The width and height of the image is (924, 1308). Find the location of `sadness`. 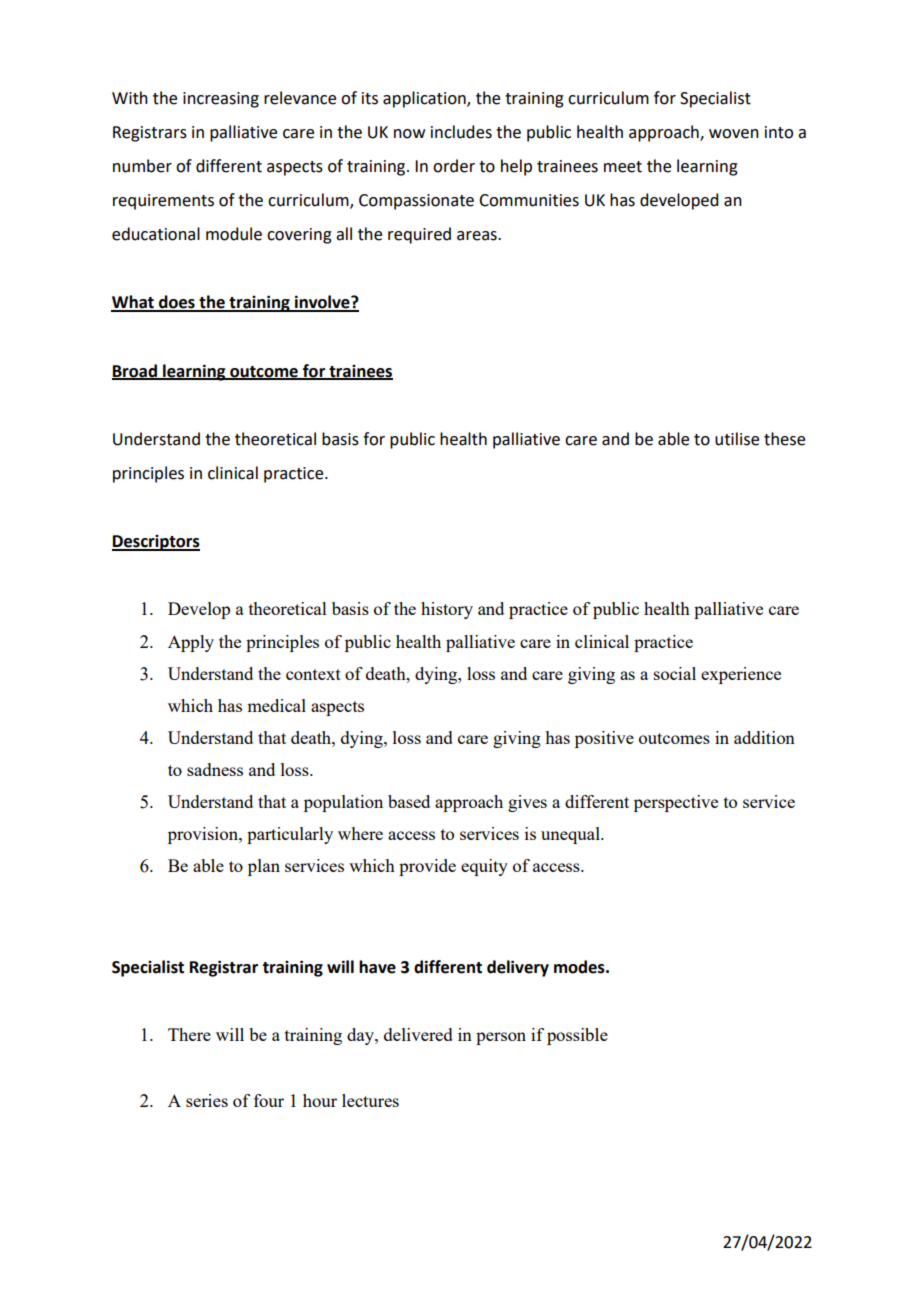

sadness is located at coordinates (215, 769).
